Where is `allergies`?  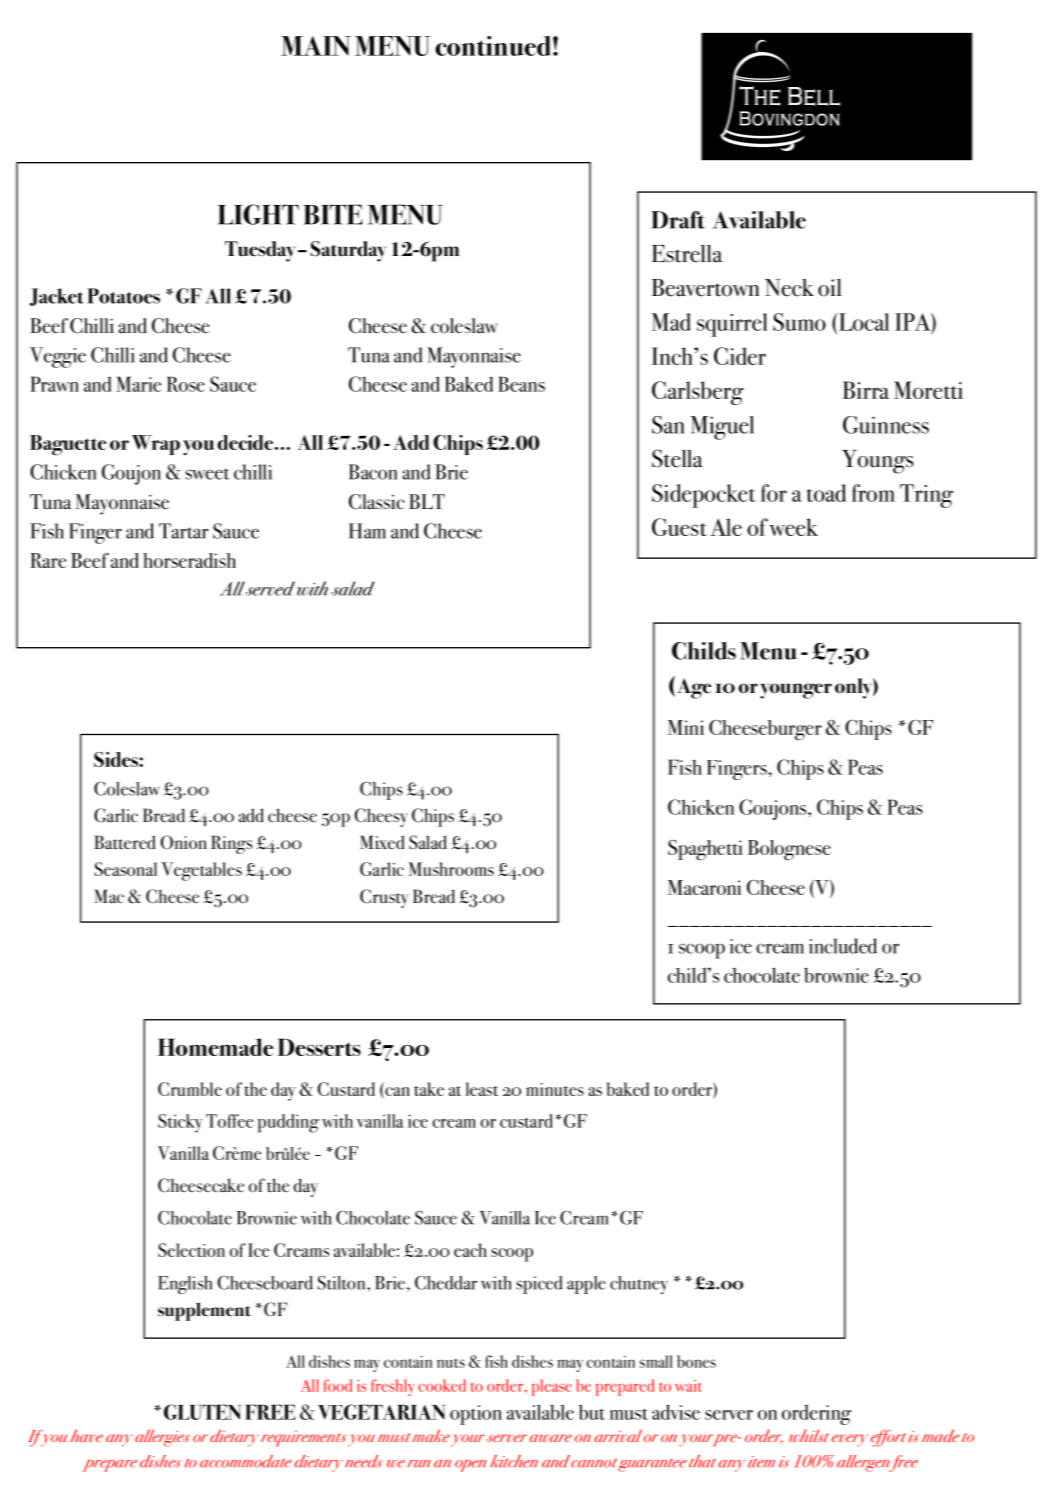
allergies is located at coordinates (162, 1438).
